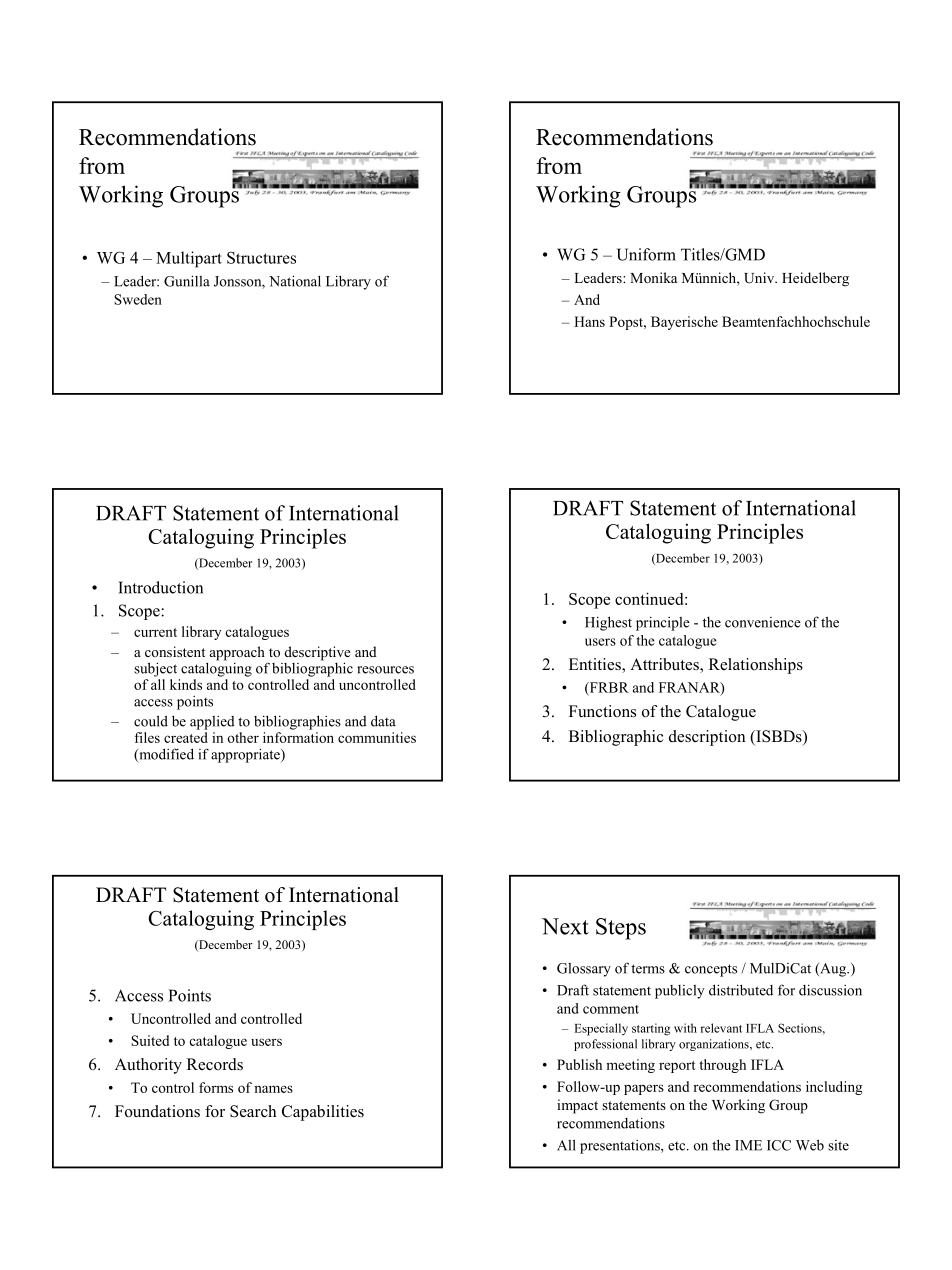  Describe the element at coordinates (589, 321) in the page. I see `Hans` at that location.
